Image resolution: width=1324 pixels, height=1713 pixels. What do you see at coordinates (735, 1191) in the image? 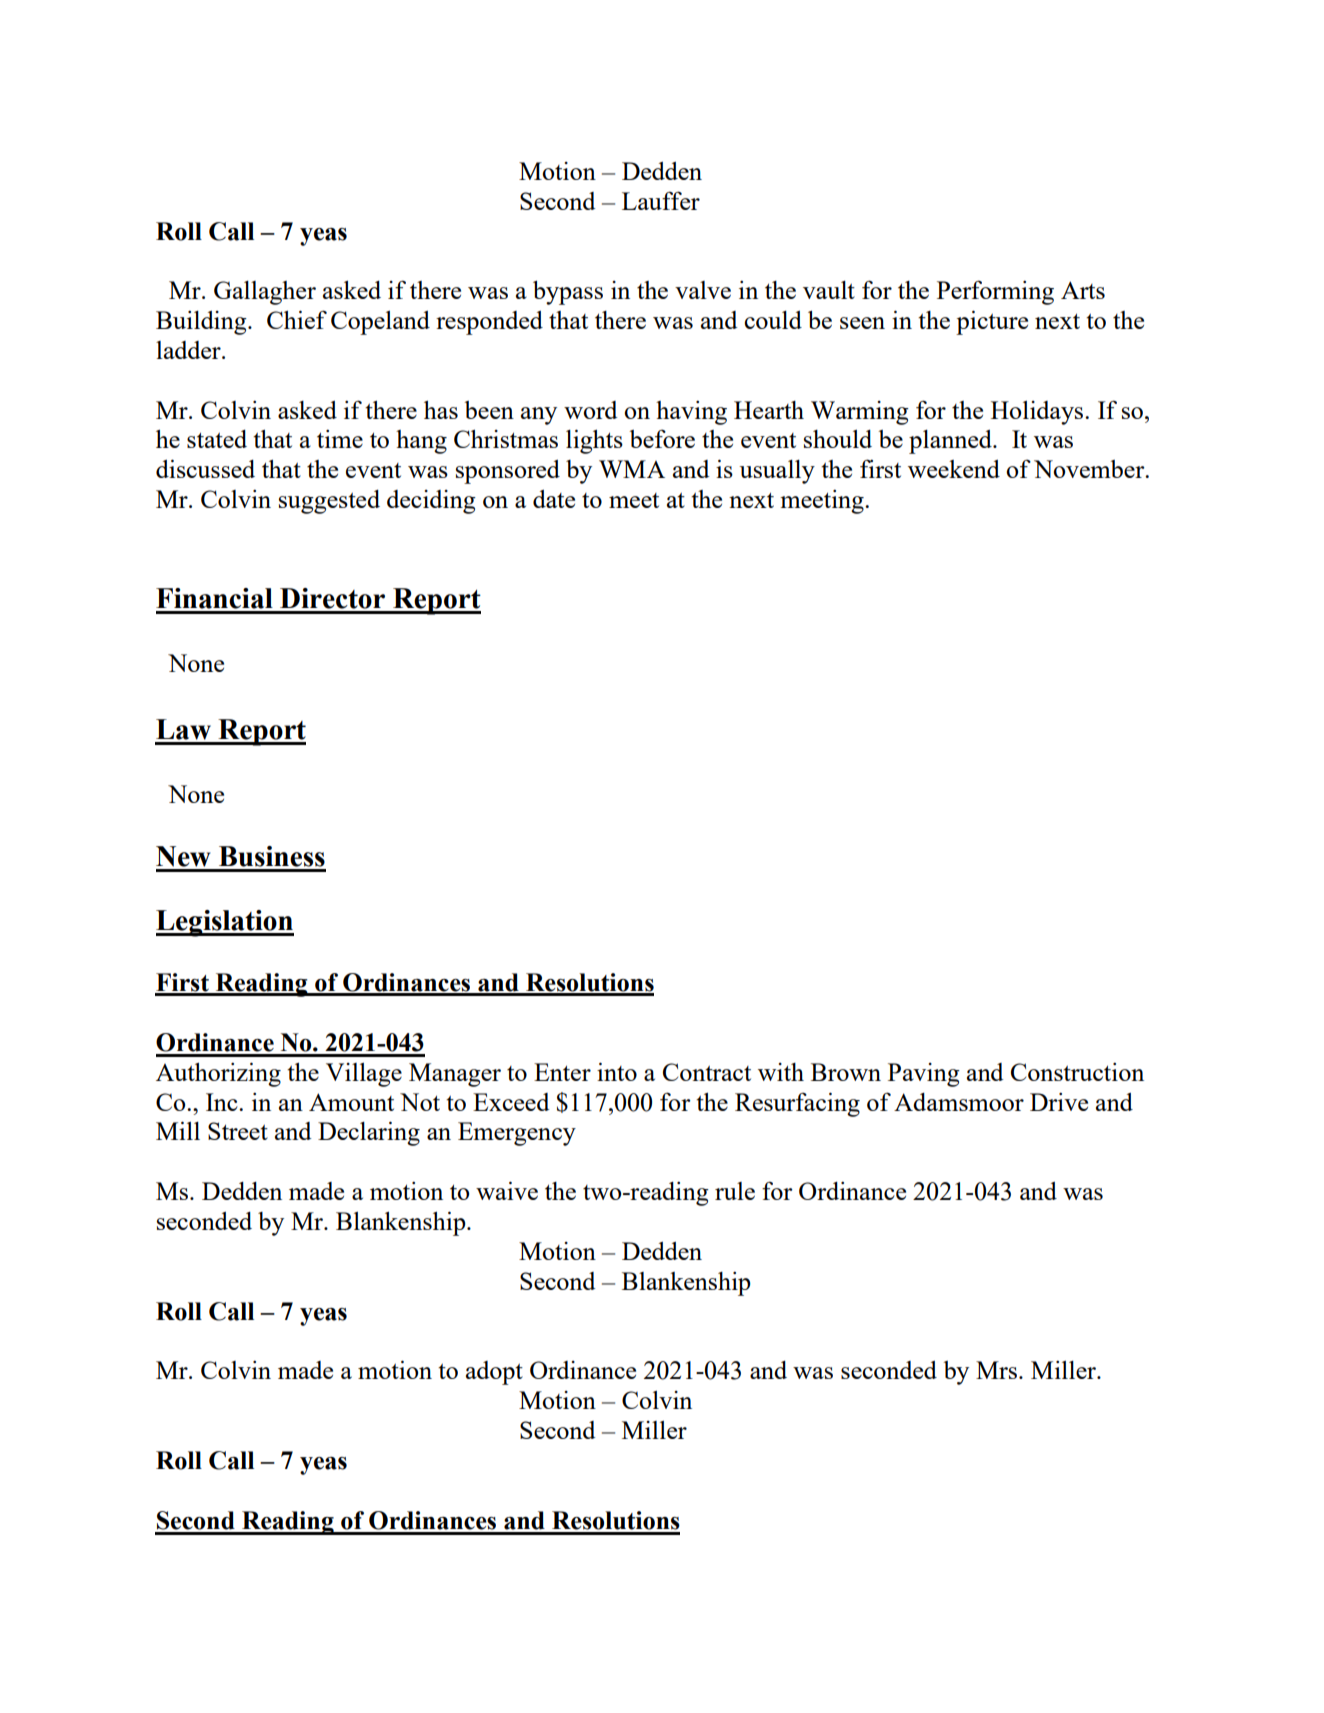
I see `rule` at bounding box center [735, 1191].
